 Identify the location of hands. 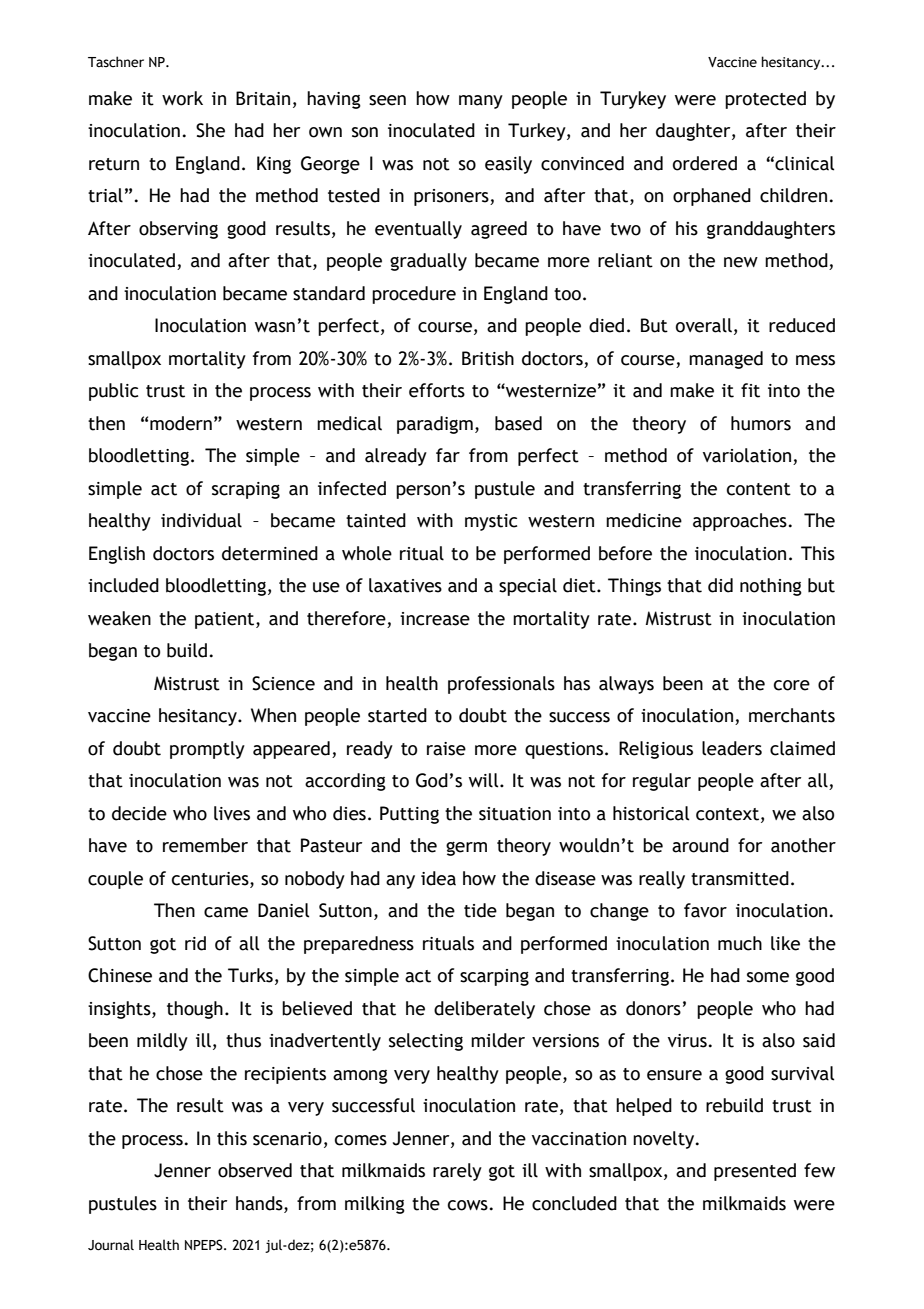
(260, 1203).
